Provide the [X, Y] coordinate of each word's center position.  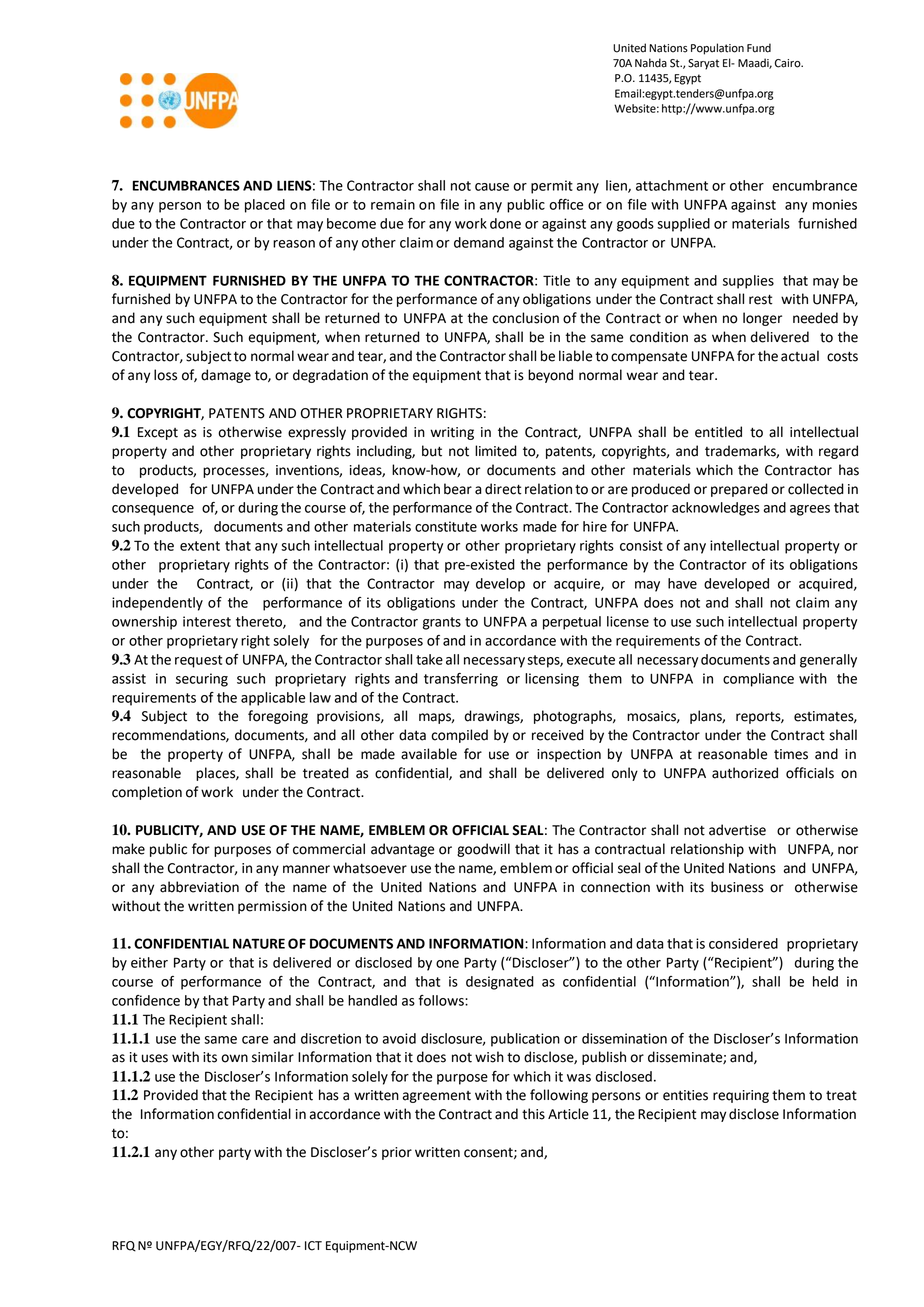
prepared [739, 490]
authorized [745, 773]
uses [155, 1058]
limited [496, 451]
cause [492, 187]
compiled [459, 736]
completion [147, 793]
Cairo [789, 63]
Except [158, 433]
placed [265, 206]
